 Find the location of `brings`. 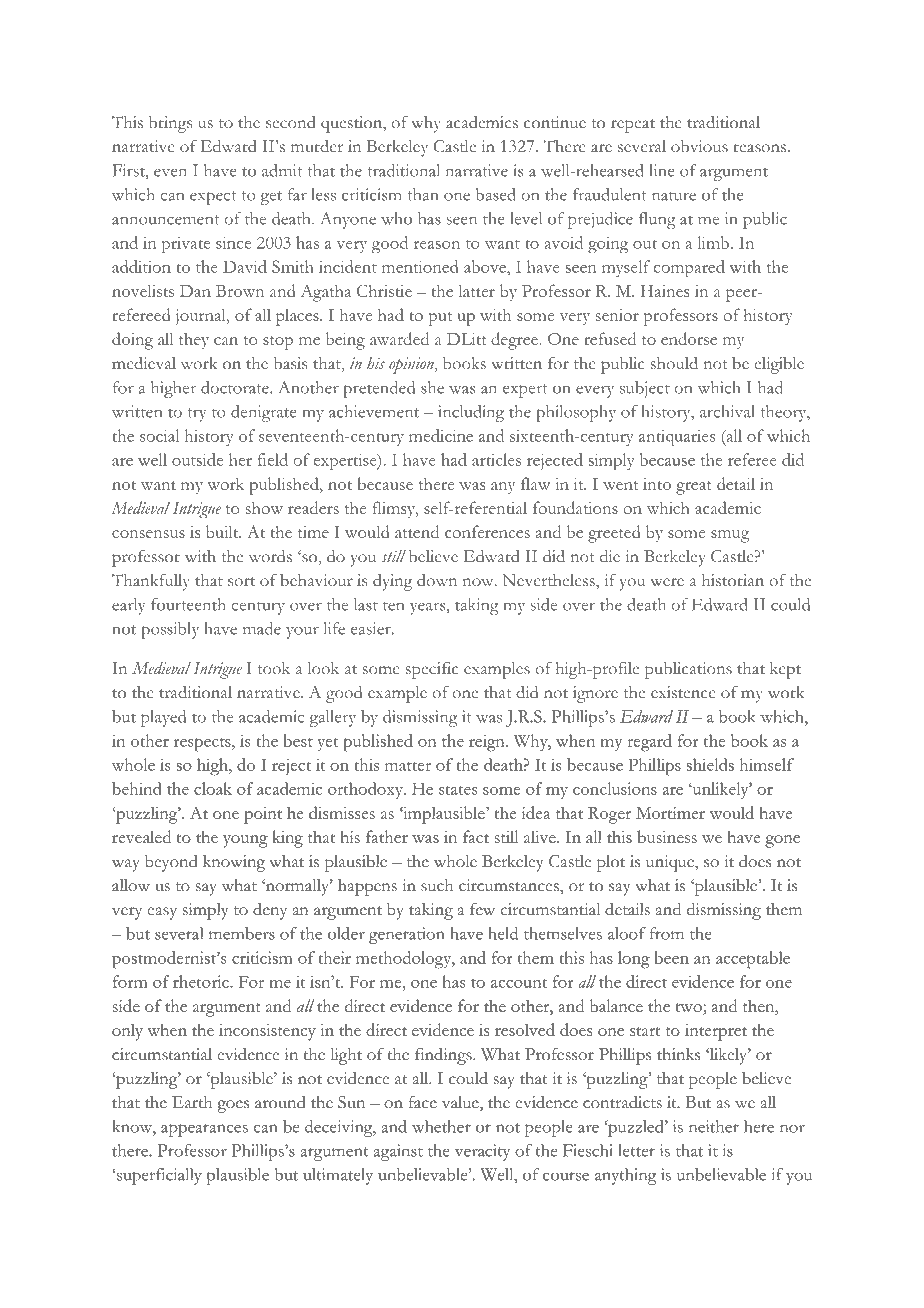

brings is located at coordinates (170, 124).
